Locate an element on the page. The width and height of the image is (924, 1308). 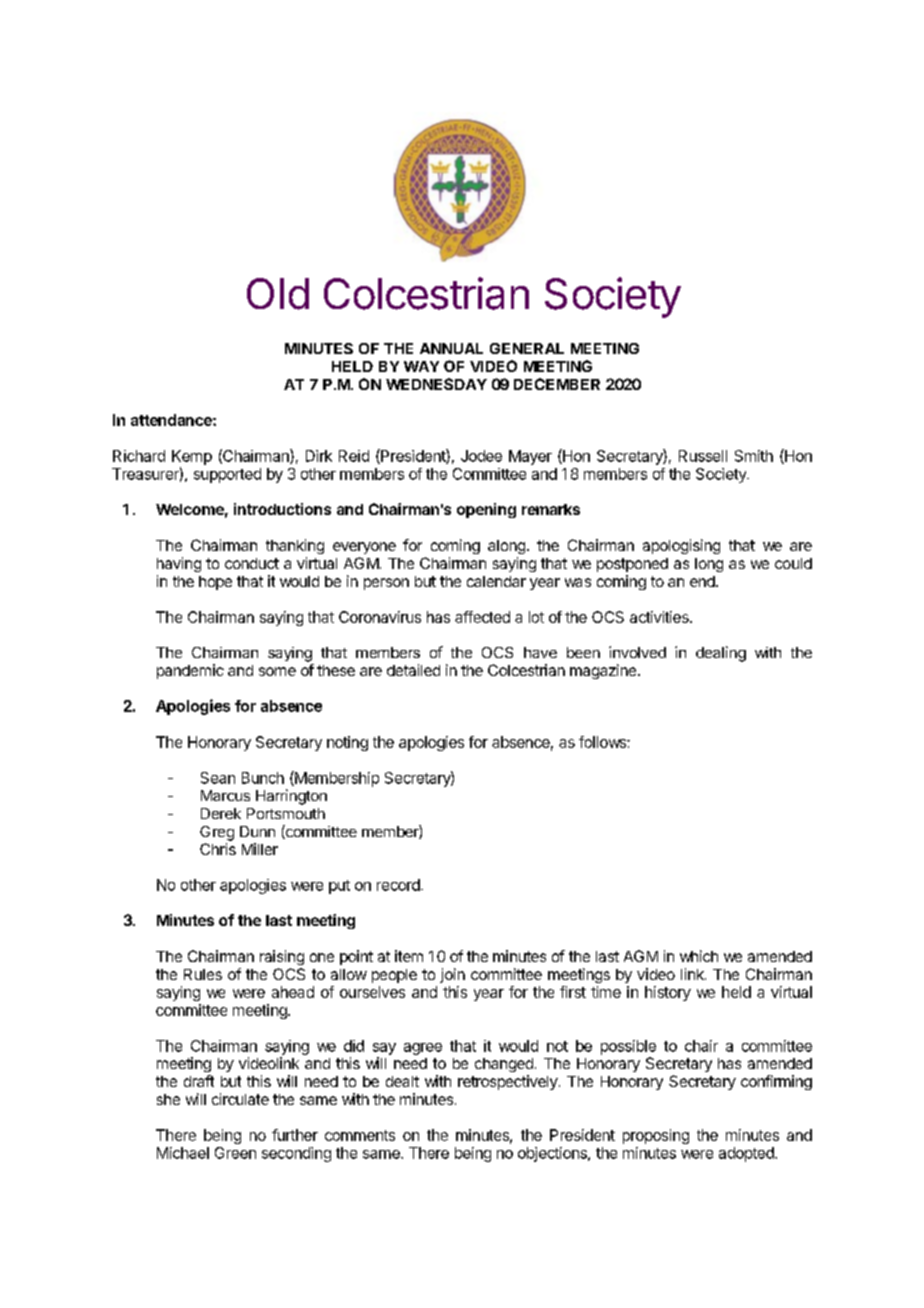
Green is located at coordinates (235, 1153).
